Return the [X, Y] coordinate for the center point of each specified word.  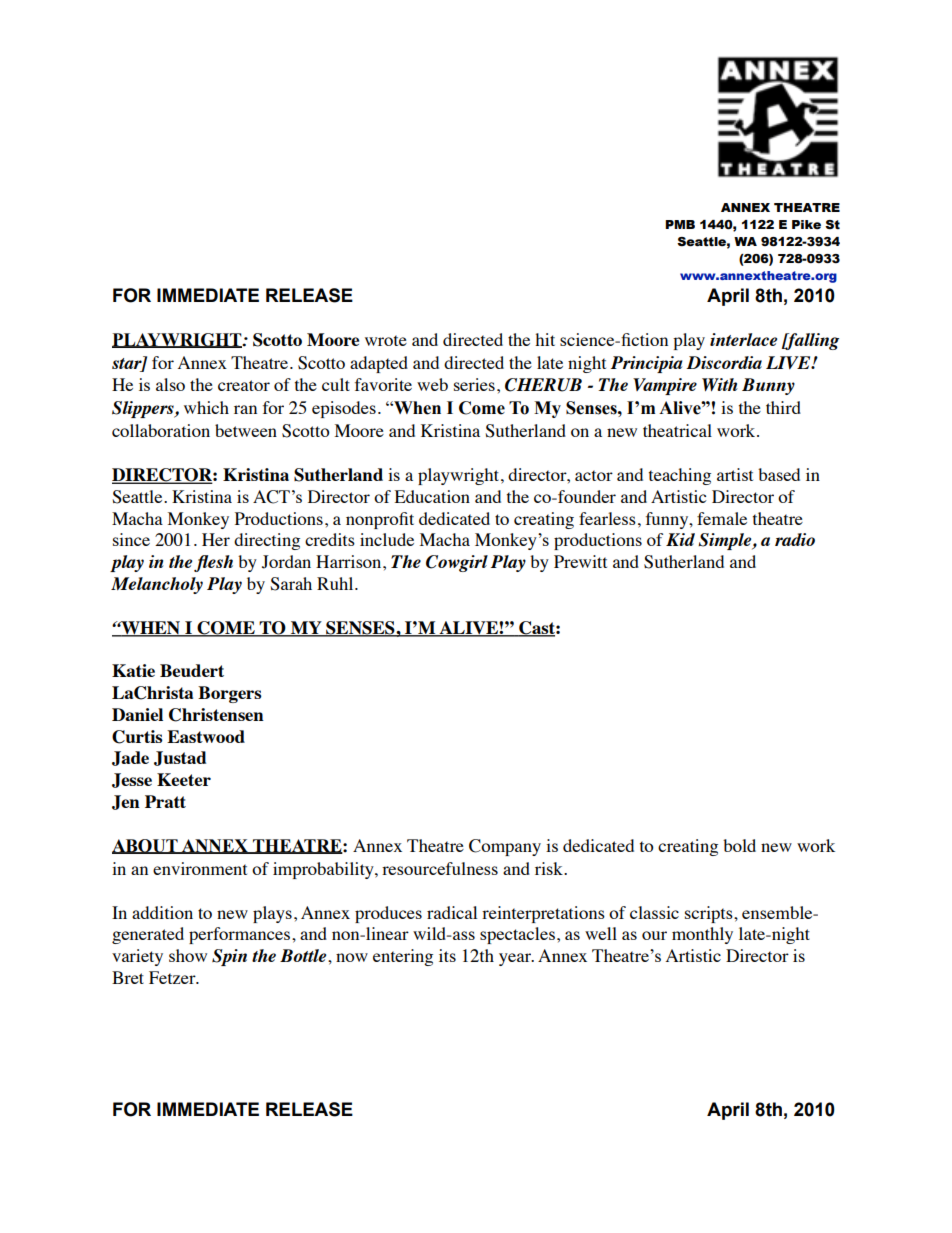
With [720, 384]
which [206, 407]
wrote [386, 340]
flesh [213, 563]
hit [545, 339]
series [474, 384]
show [188, 955]
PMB [680, 224]
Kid [680, 539]
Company [505, 847]
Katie [133, 670]
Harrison [350, 561]
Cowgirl [457, 563]
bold [739, 845]
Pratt [165, 801]
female [722, 518]
